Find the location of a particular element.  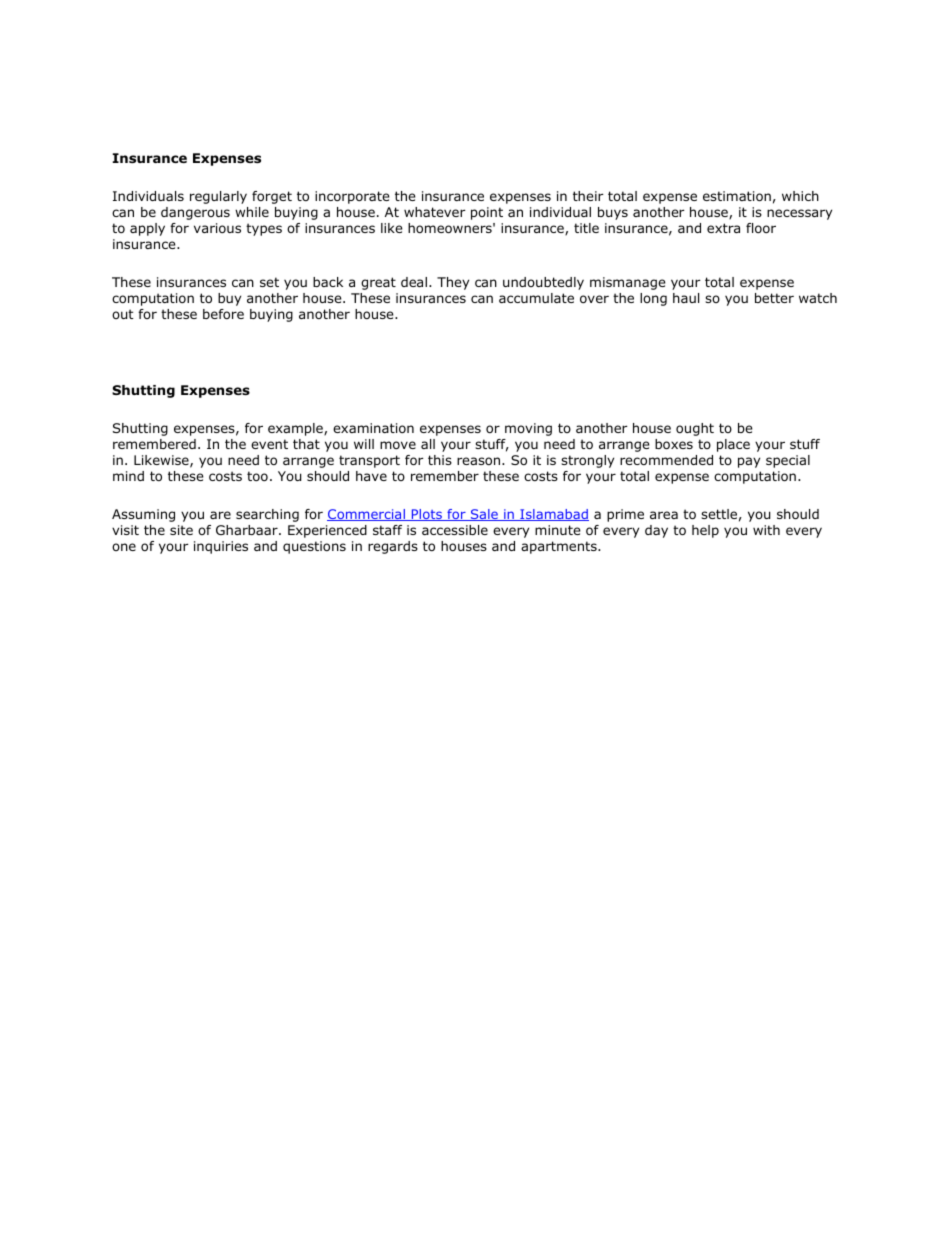

ought is located at coordinates (695, 429).
